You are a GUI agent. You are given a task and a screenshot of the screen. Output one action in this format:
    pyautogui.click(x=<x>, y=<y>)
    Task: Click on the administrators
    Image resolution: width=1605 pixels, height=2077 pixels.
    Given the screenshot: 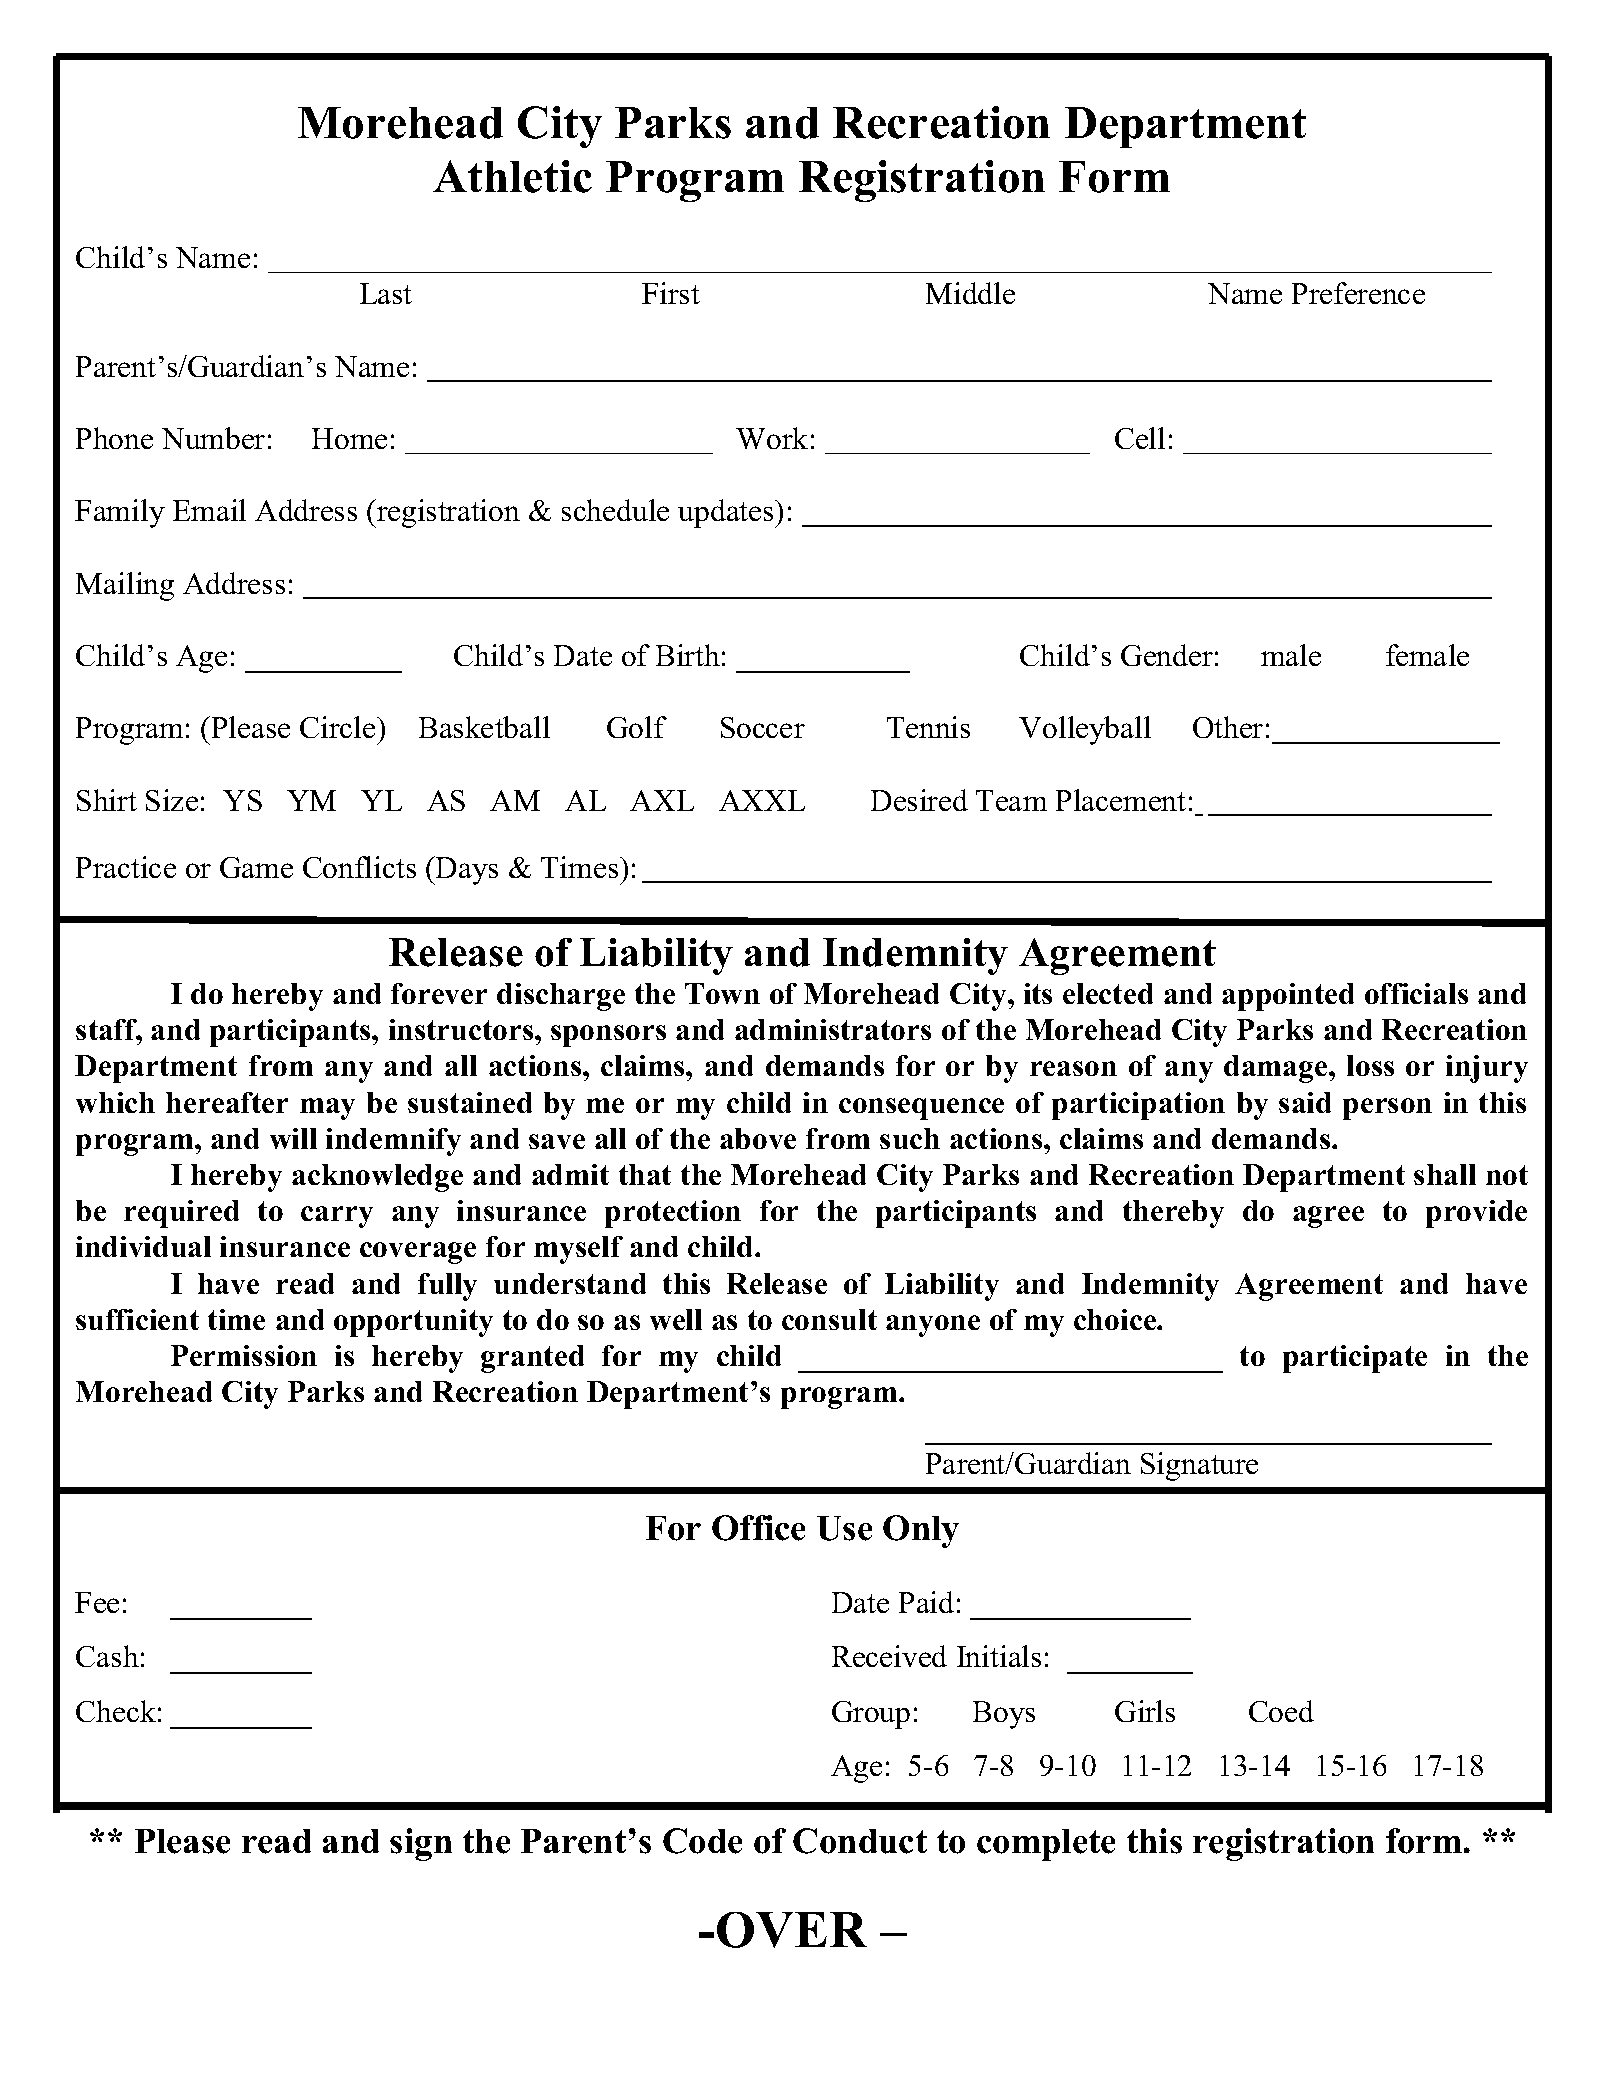 What is the action you would take?
    pyautogui.click(x=833, y=1029)
